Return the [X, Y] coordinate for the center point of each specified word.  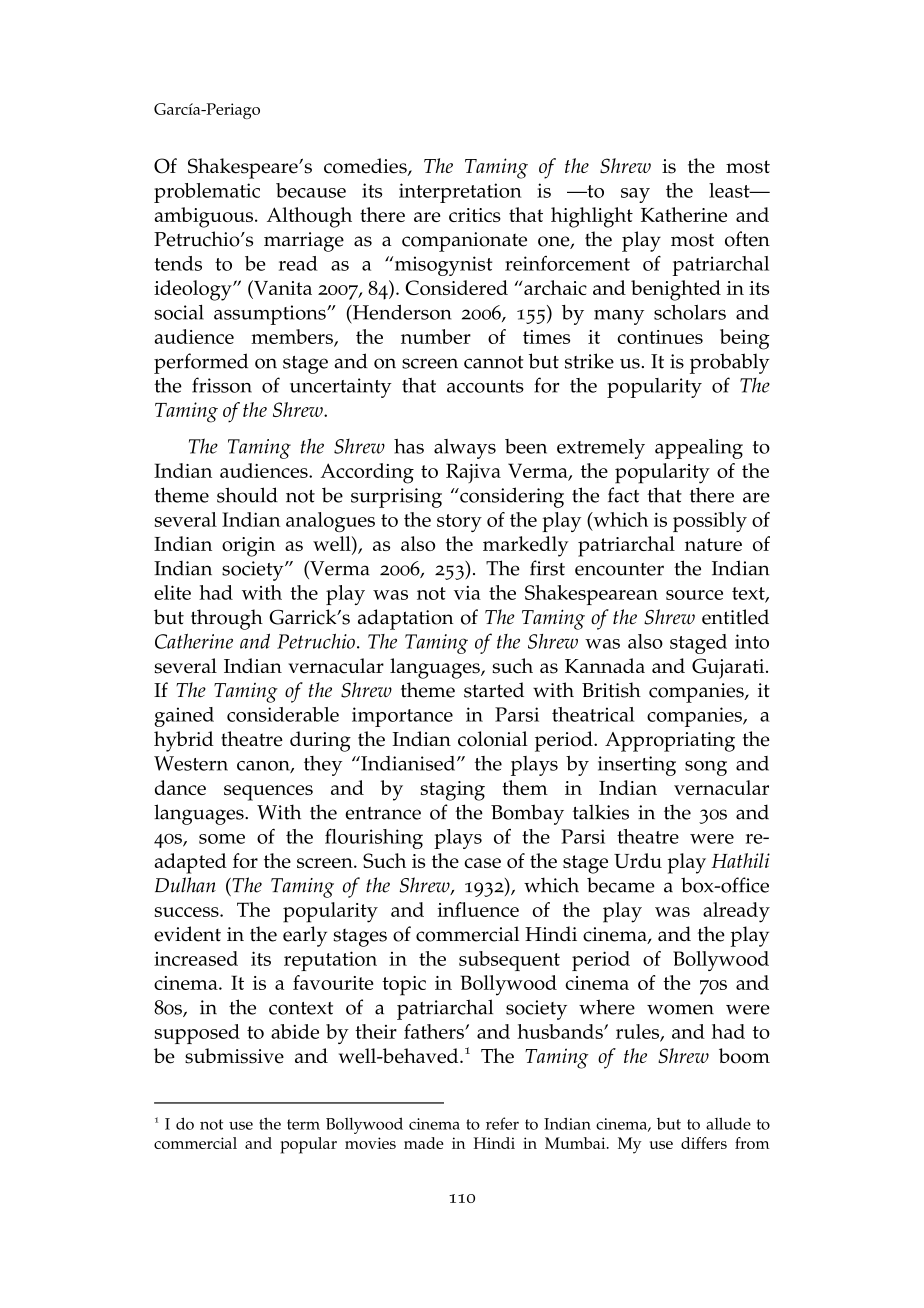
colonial [493, 739]
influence [478, 909]
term [303, 1124]
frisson [222, 385]
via [467, 593]
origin [248, 547]
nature [713, 544]
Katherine [684, 214]
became [621, 885]
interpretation [460, 193]
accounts [485, 386]
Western [191, 763]
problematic [207, 193]
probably [730, 363]
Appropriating [670, 742]
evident [187, 934]
